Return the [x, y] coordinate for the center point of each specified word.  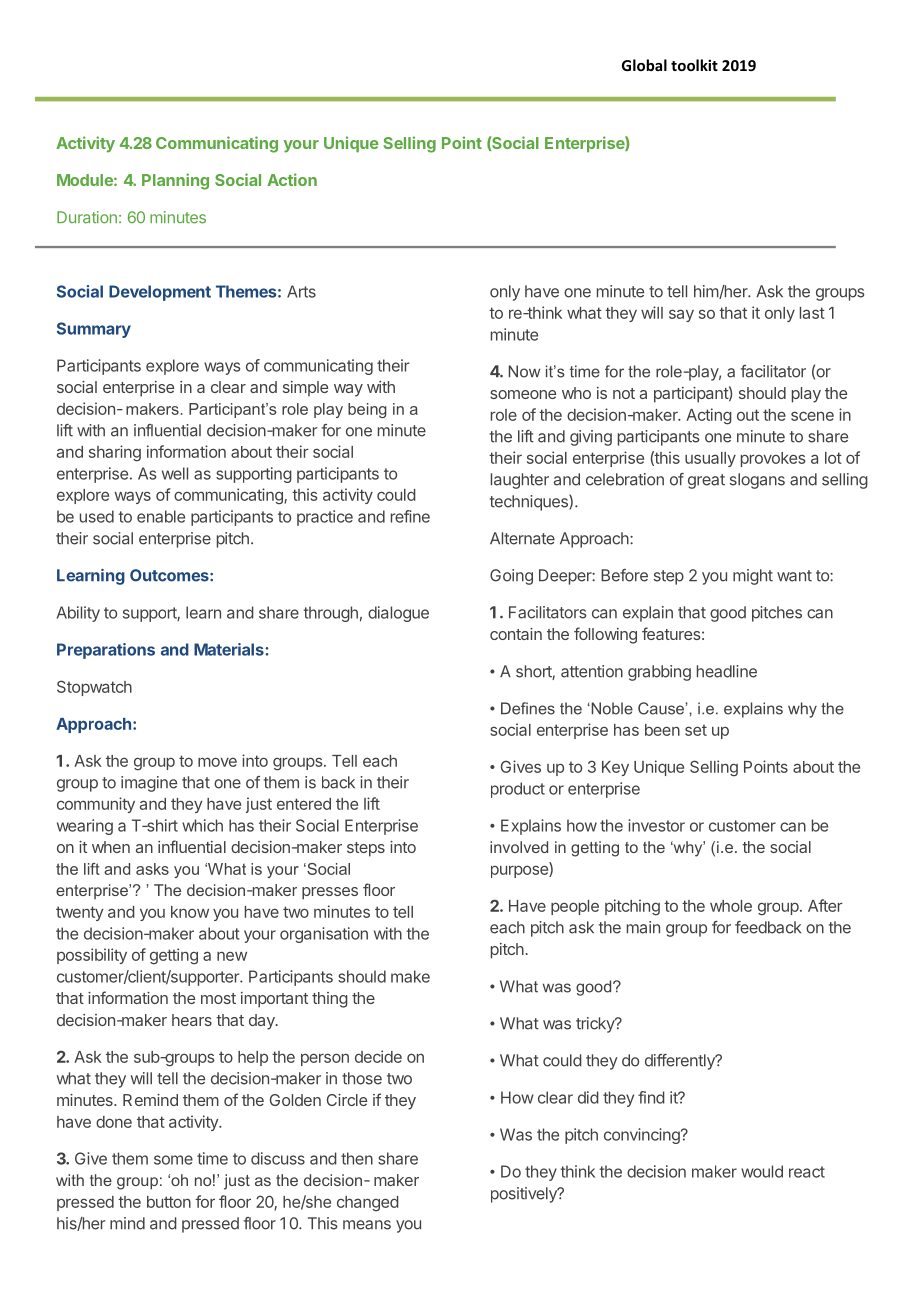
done [114, 1122]
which [202, 825]
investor [656, 825]
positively [525, 1195]
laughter [520, 481]
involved [519, 847]
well [175, 473]
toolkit [694, 65]
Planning [175, 181]
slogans [757, 481]
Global [644, 65]
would [762, 1171]
